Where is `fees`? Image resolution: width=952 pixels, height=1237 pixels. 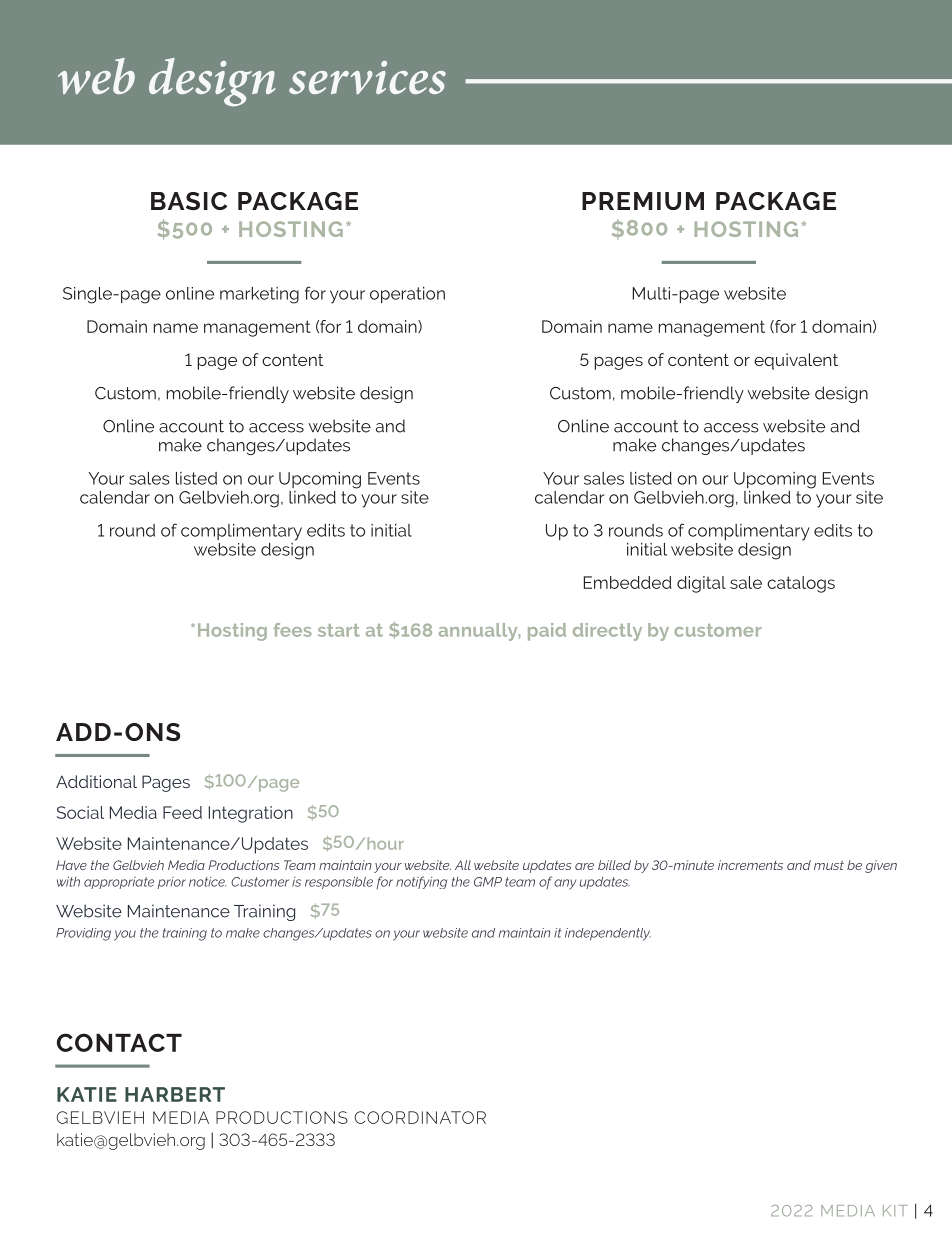 fees is located at coordinates (293, 630).
